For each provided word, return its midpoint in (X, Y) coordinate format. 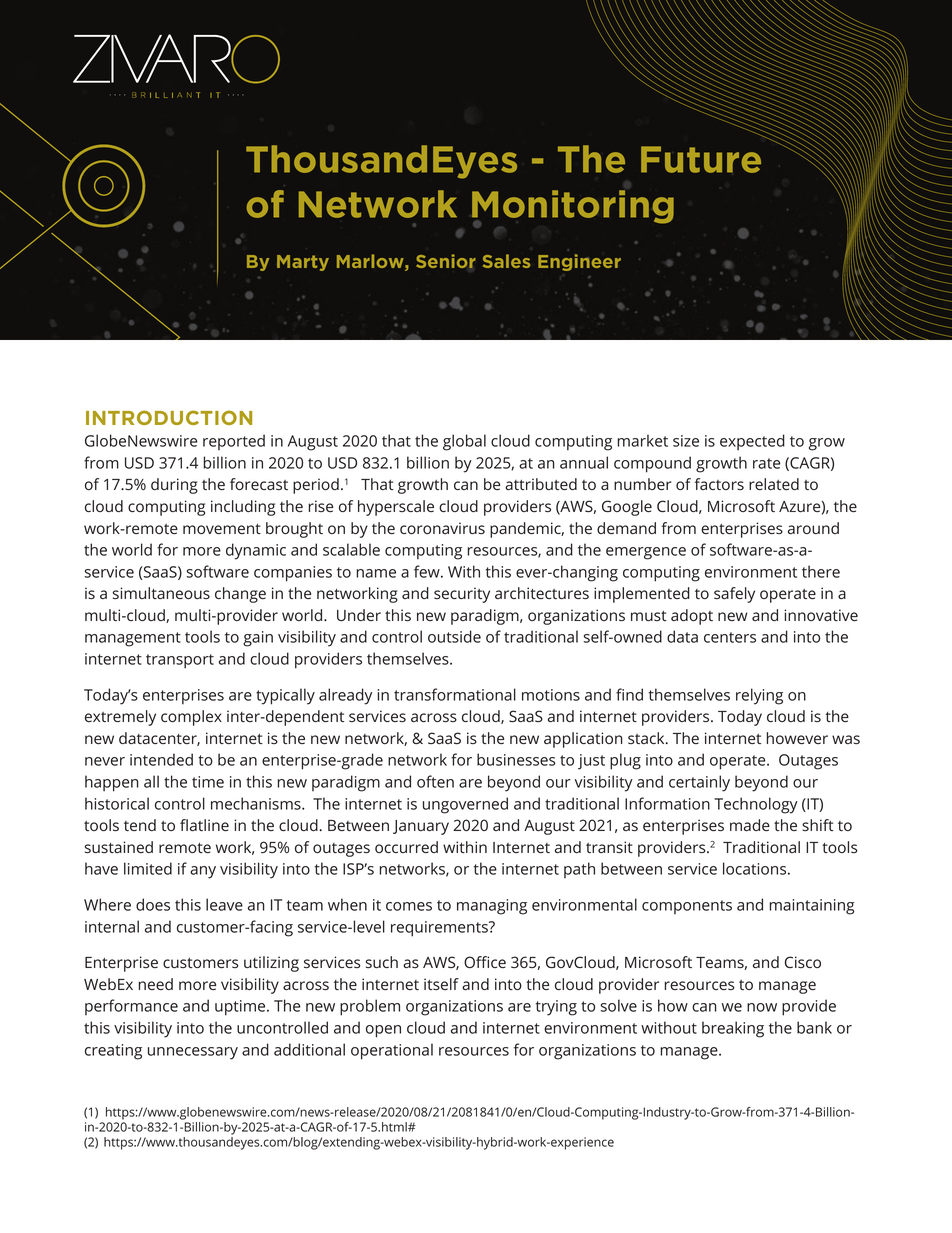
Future (701, 159)
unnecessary (193, 1053)
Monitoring (573, 208)
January (421, 827)
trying (556, 1008)
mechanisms (257, 803)
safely (734, 595)
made (750, 825)
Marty (303, 263)
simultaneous (161, 593)
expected (752, 442)
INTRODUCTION (169, 417)
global (464, 442)
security (462, 595)
